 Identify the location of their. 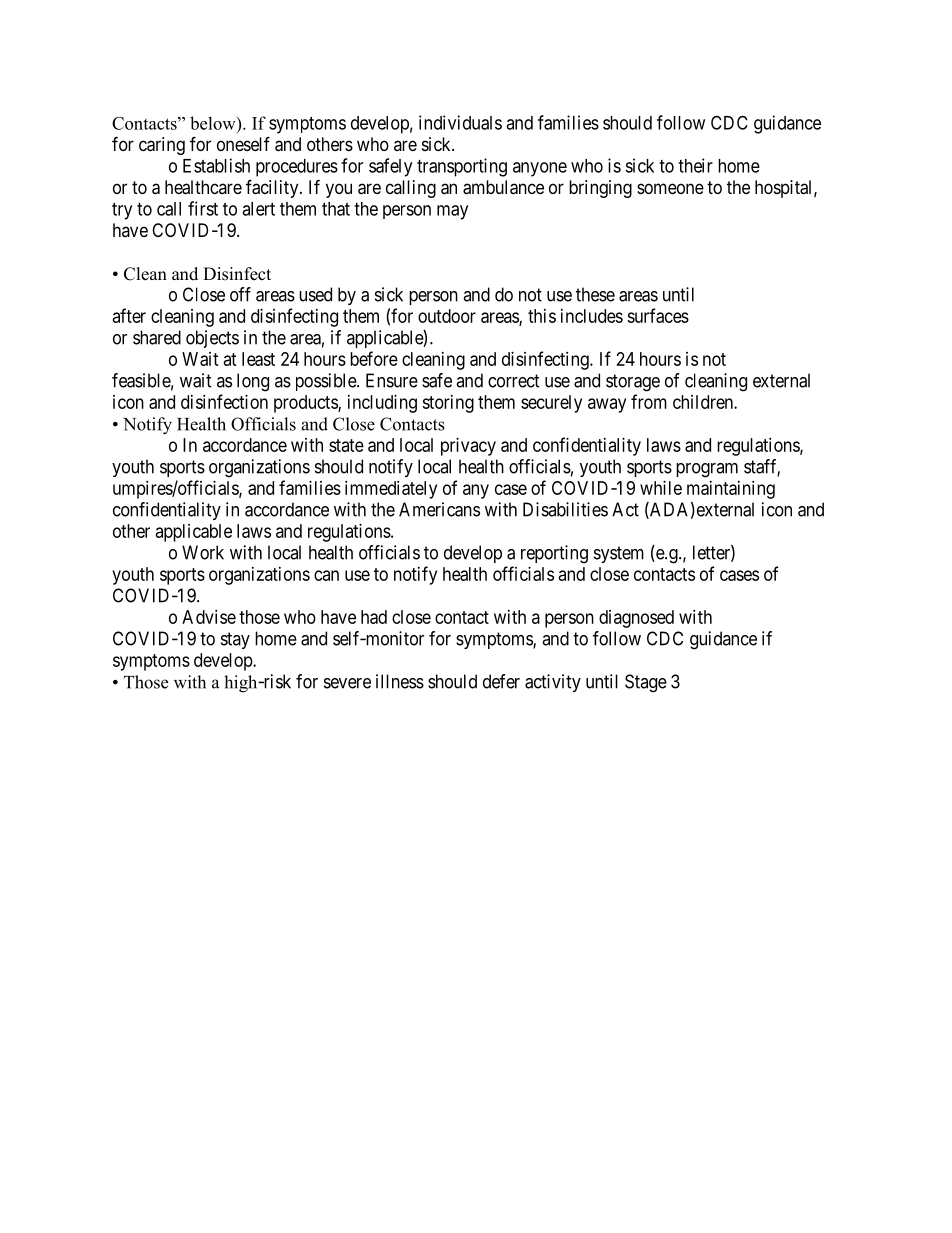
(695, 165).
